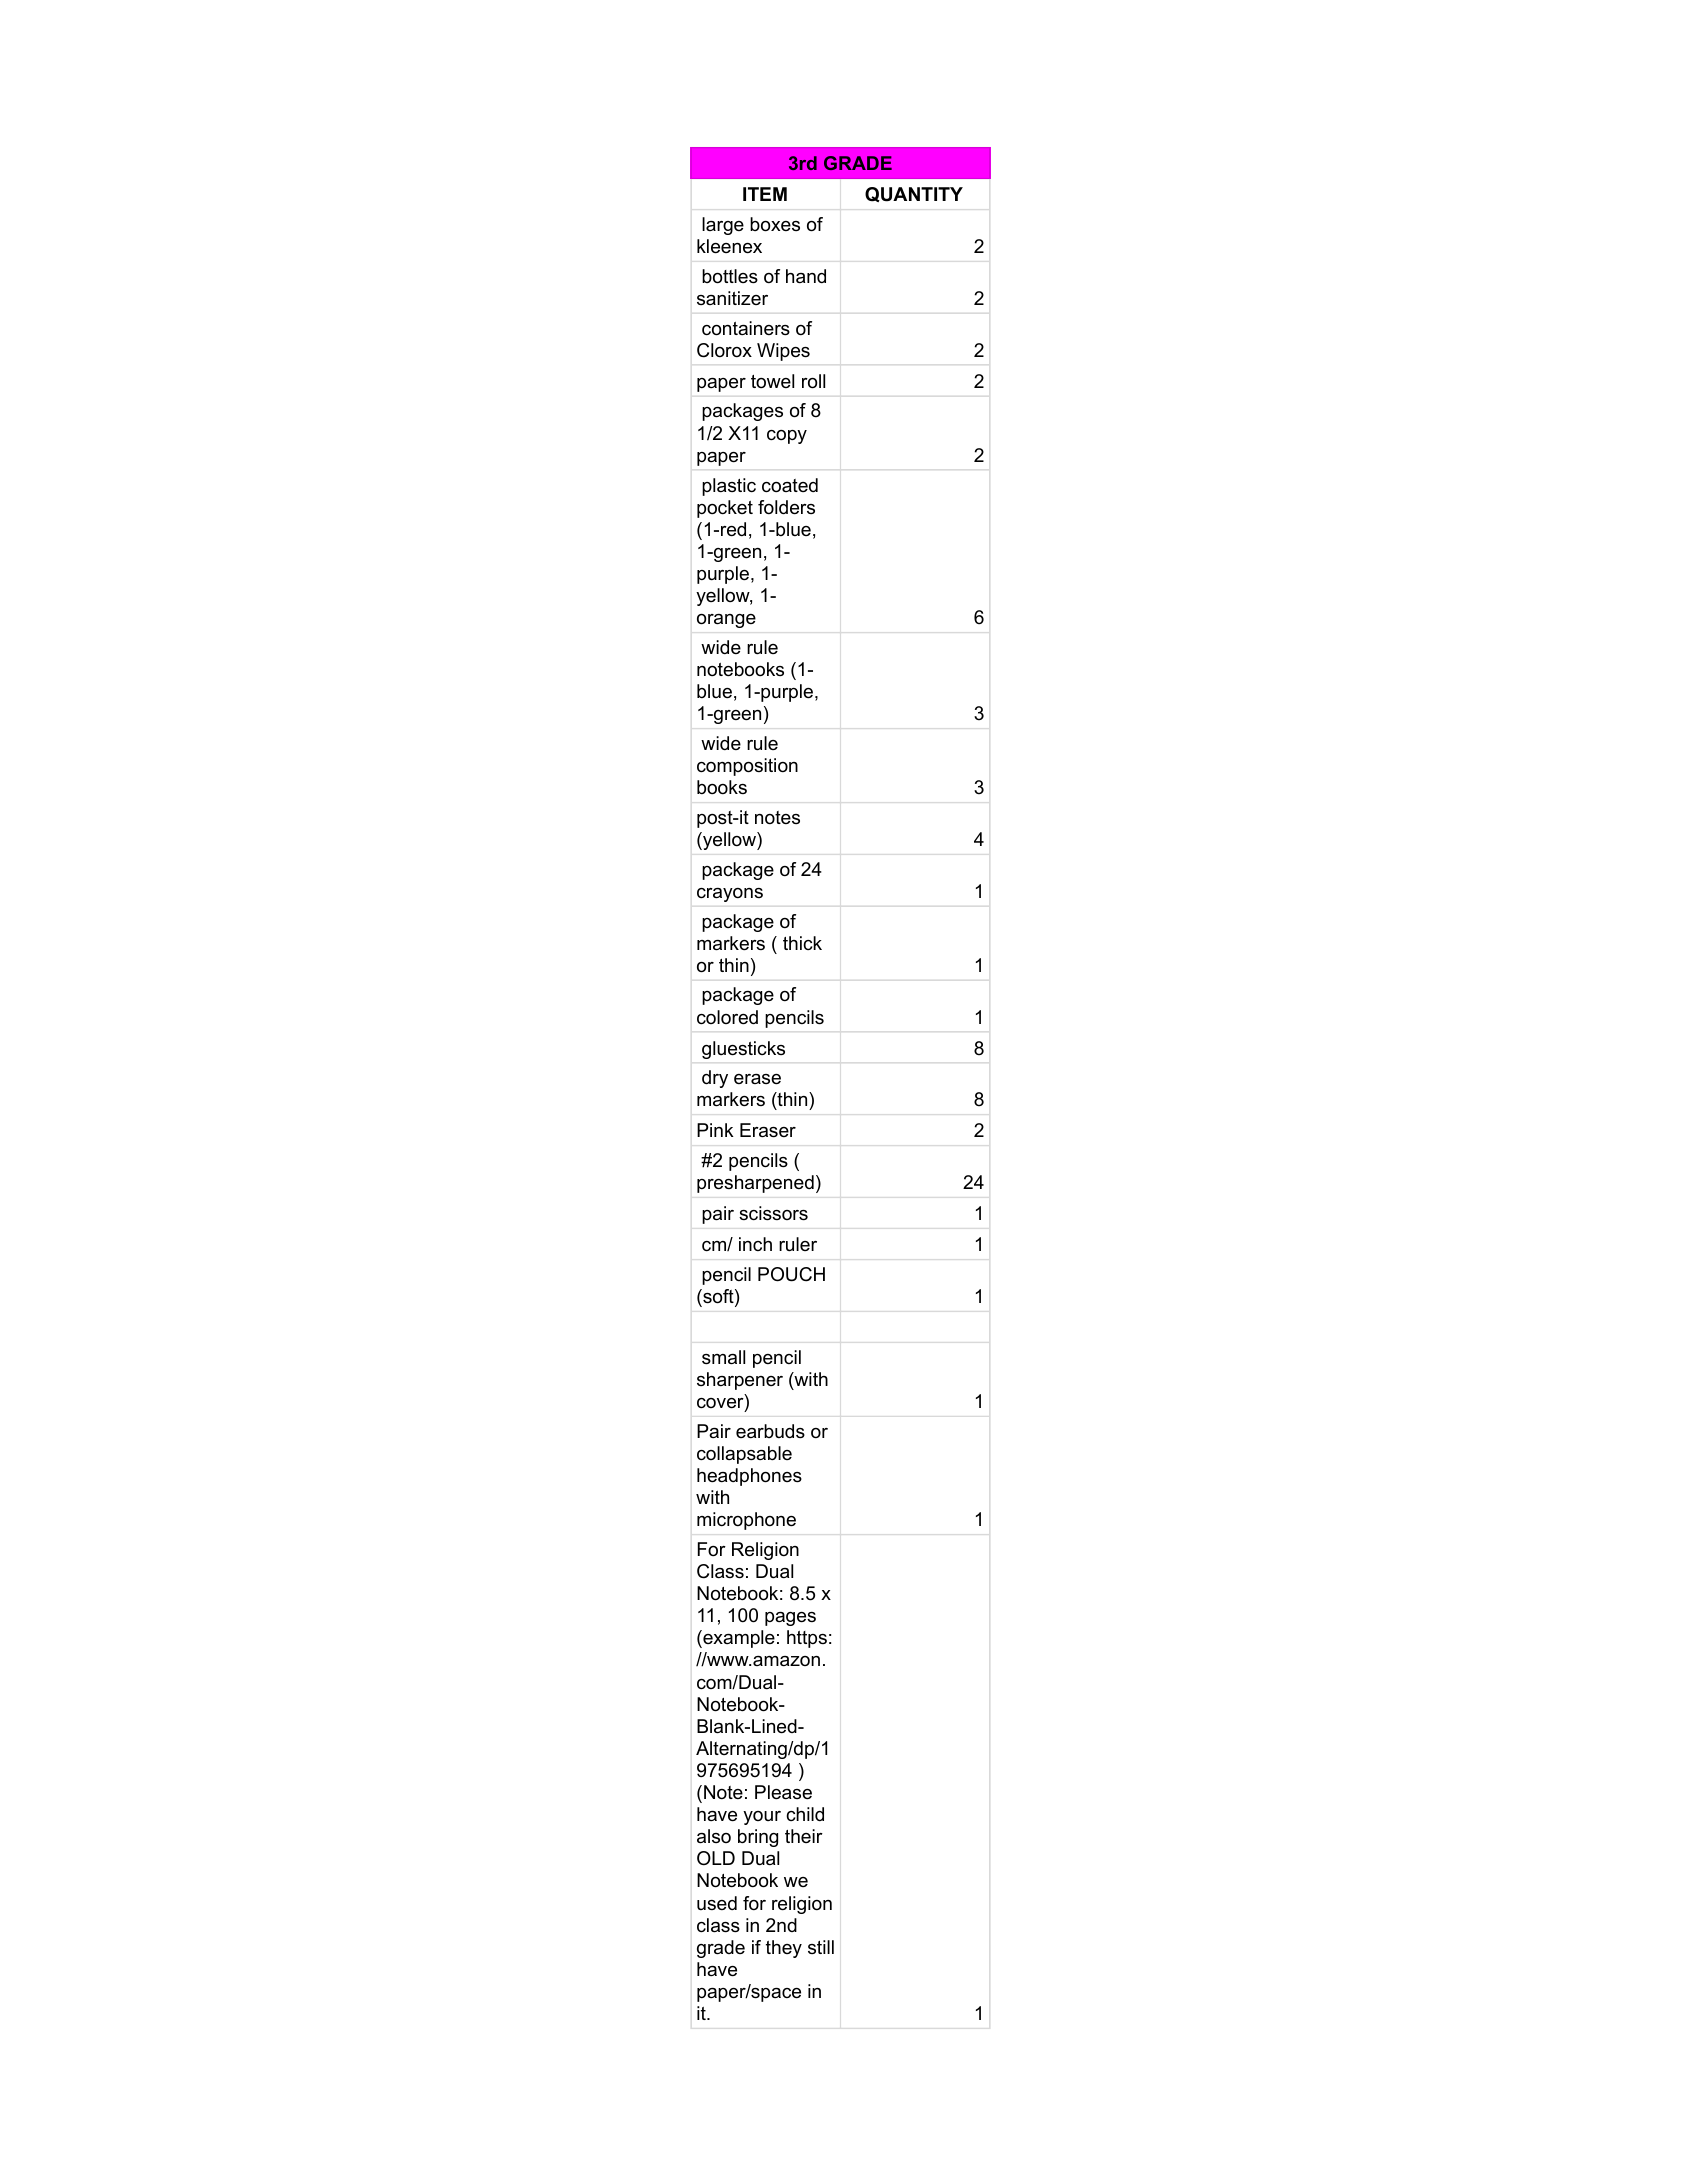 The height and width of the document is (2176, 1681). Describe the element at coordinates (747, 767) in the document. I see `composition` at that location.
